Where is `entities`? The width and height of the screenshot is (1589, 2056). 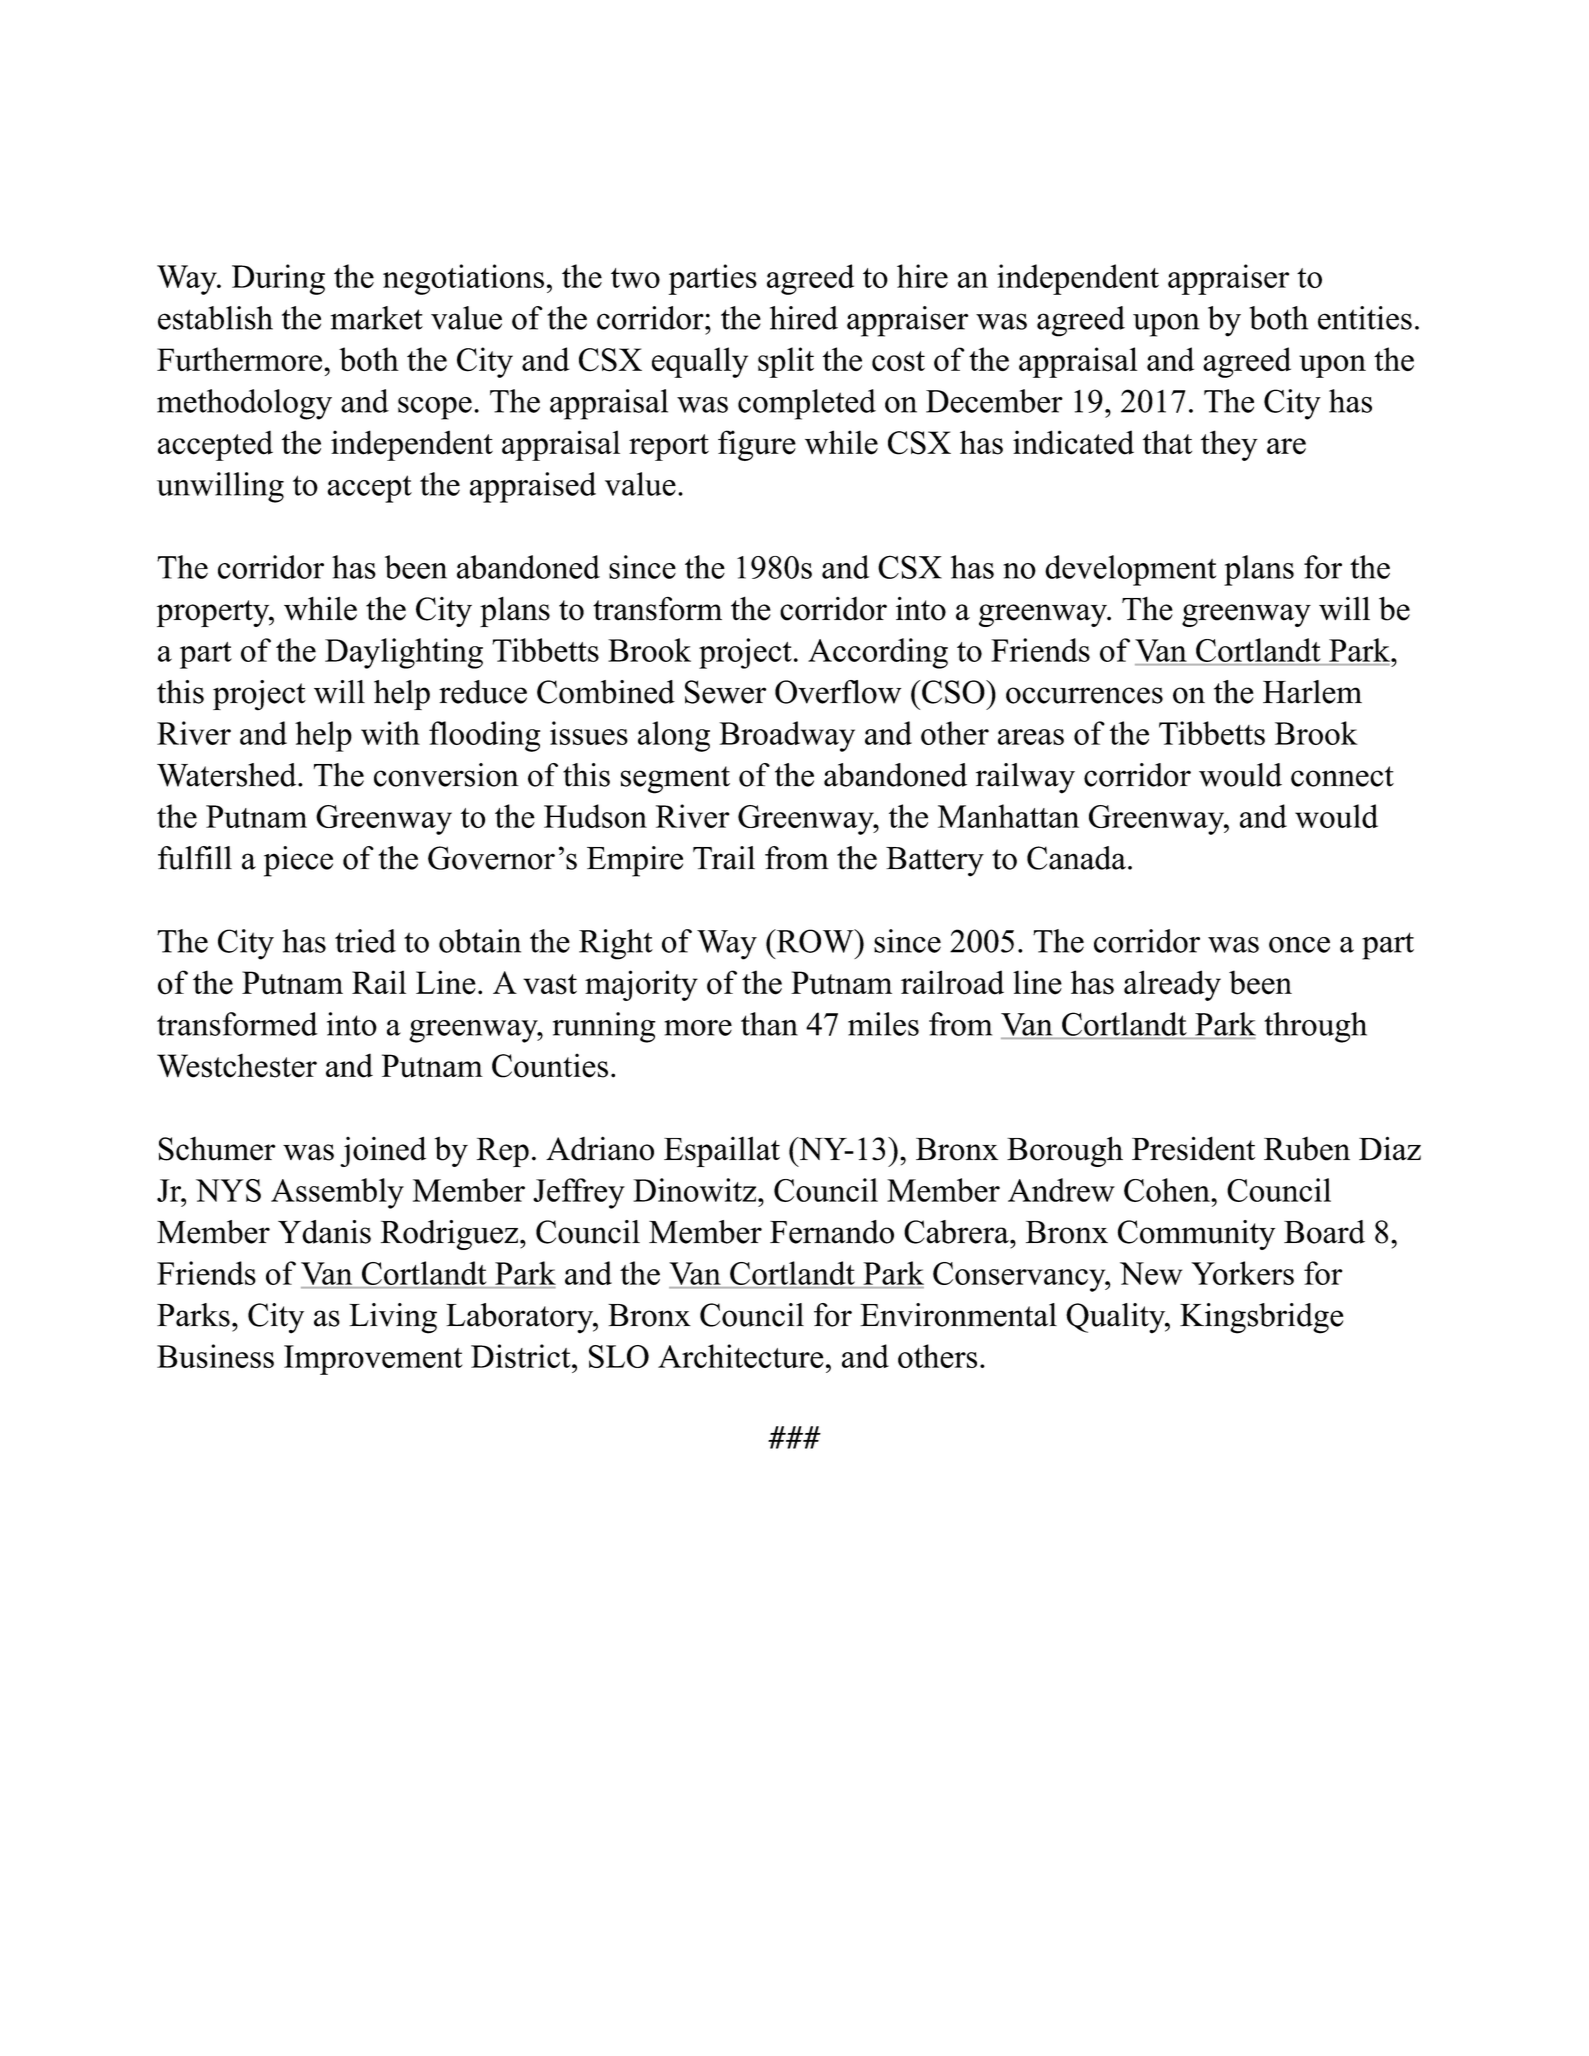
entities is located at coordinates (1365, 318).
